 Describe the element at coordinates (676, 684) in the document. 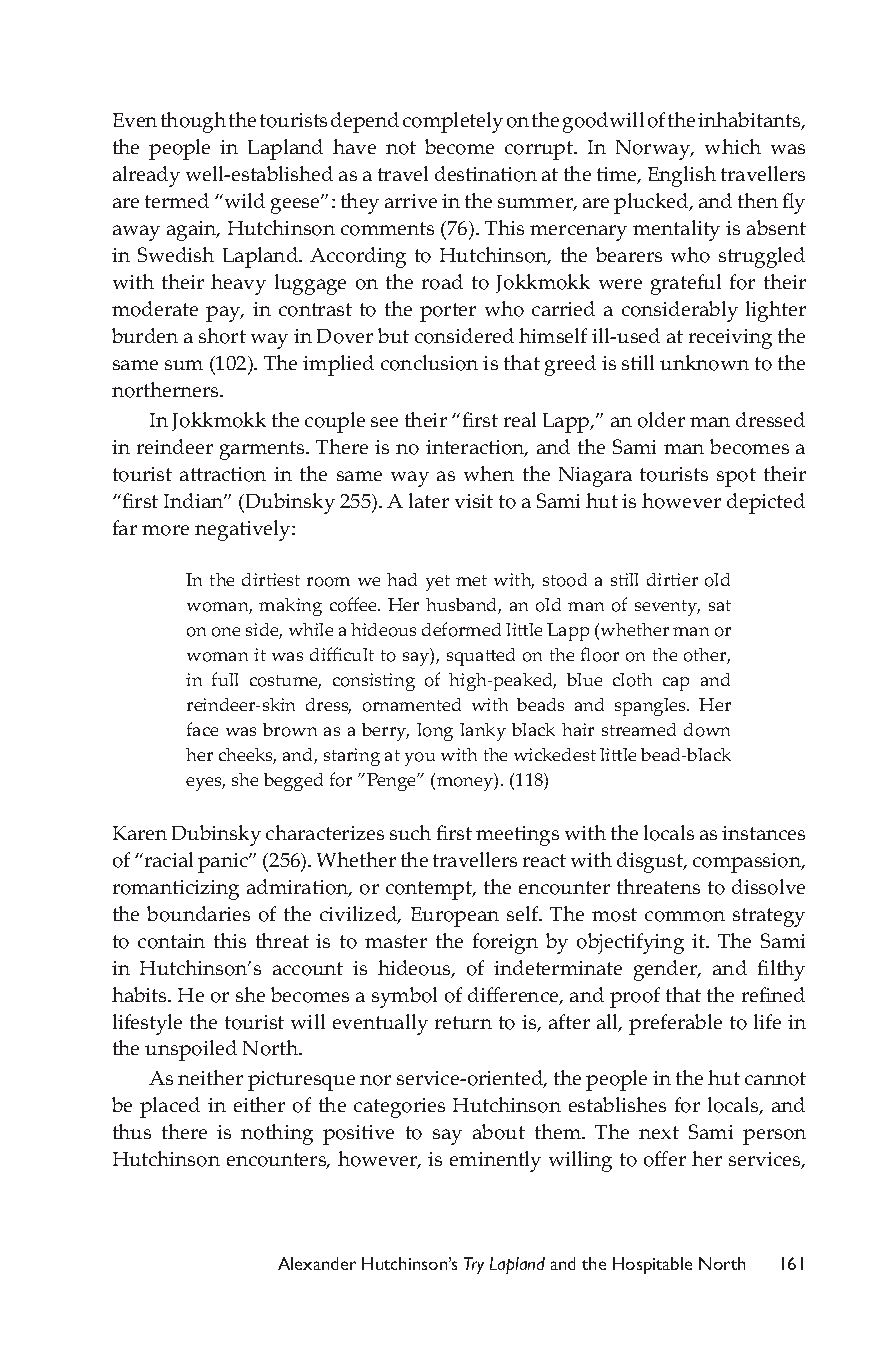

I see `cap` at that location.
